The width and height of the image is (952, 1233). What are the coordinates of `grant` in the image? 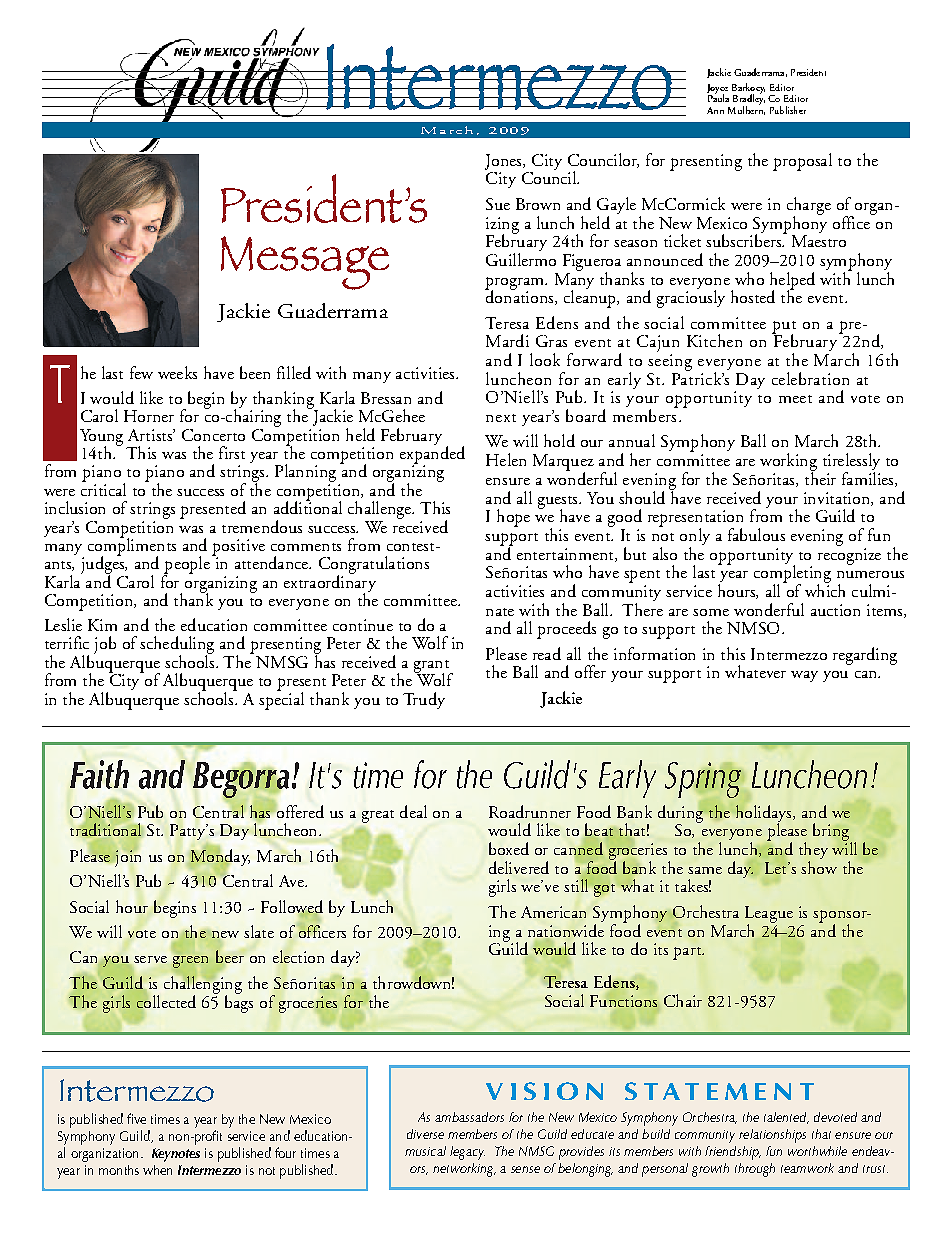 It's located at (433, 667).
